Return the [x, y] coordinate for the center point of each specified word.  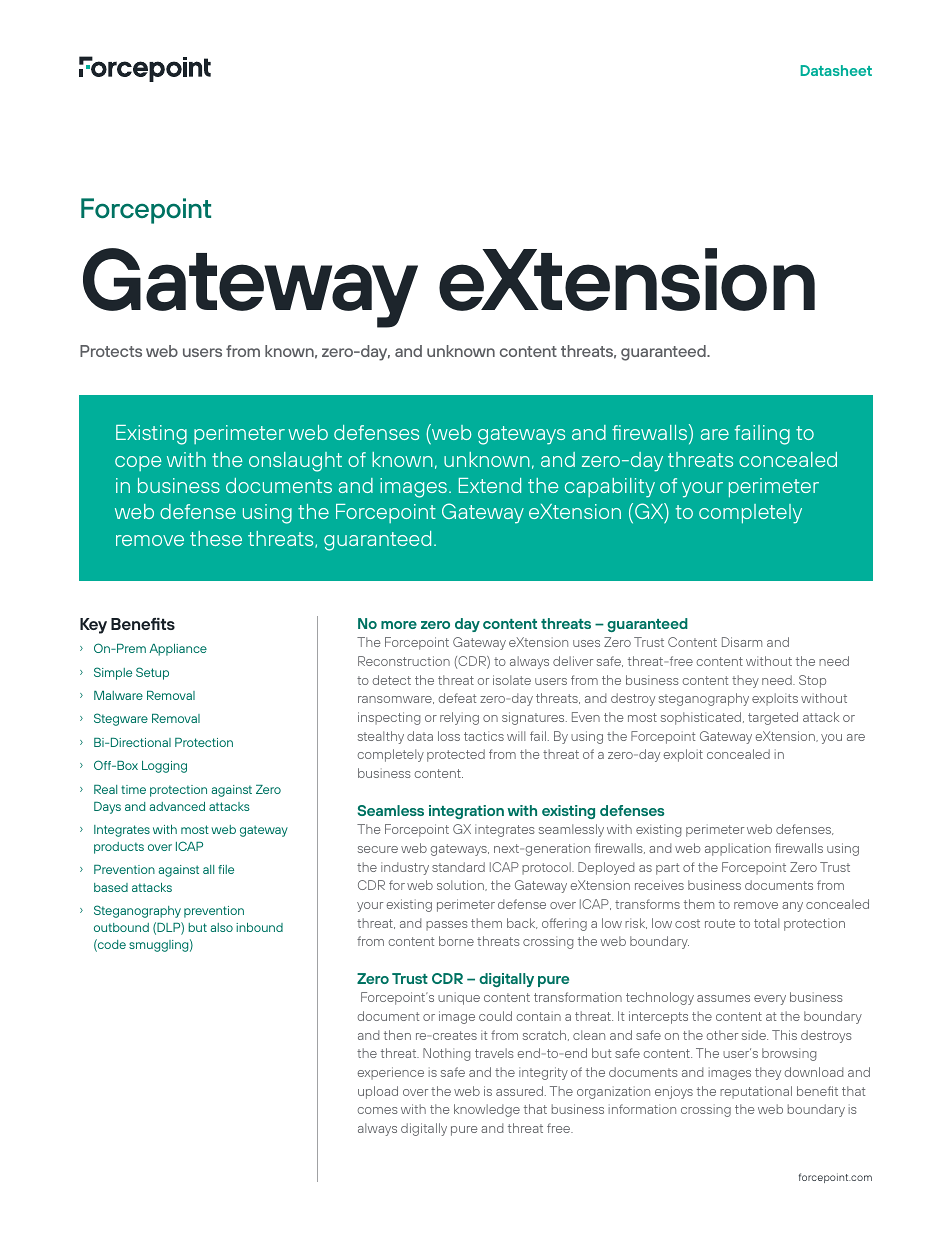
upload [378, 1092]
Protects [111, 351]
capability [610, 488]
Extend [490, 485]
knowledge [487, 1110]
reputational [756, 1092]
